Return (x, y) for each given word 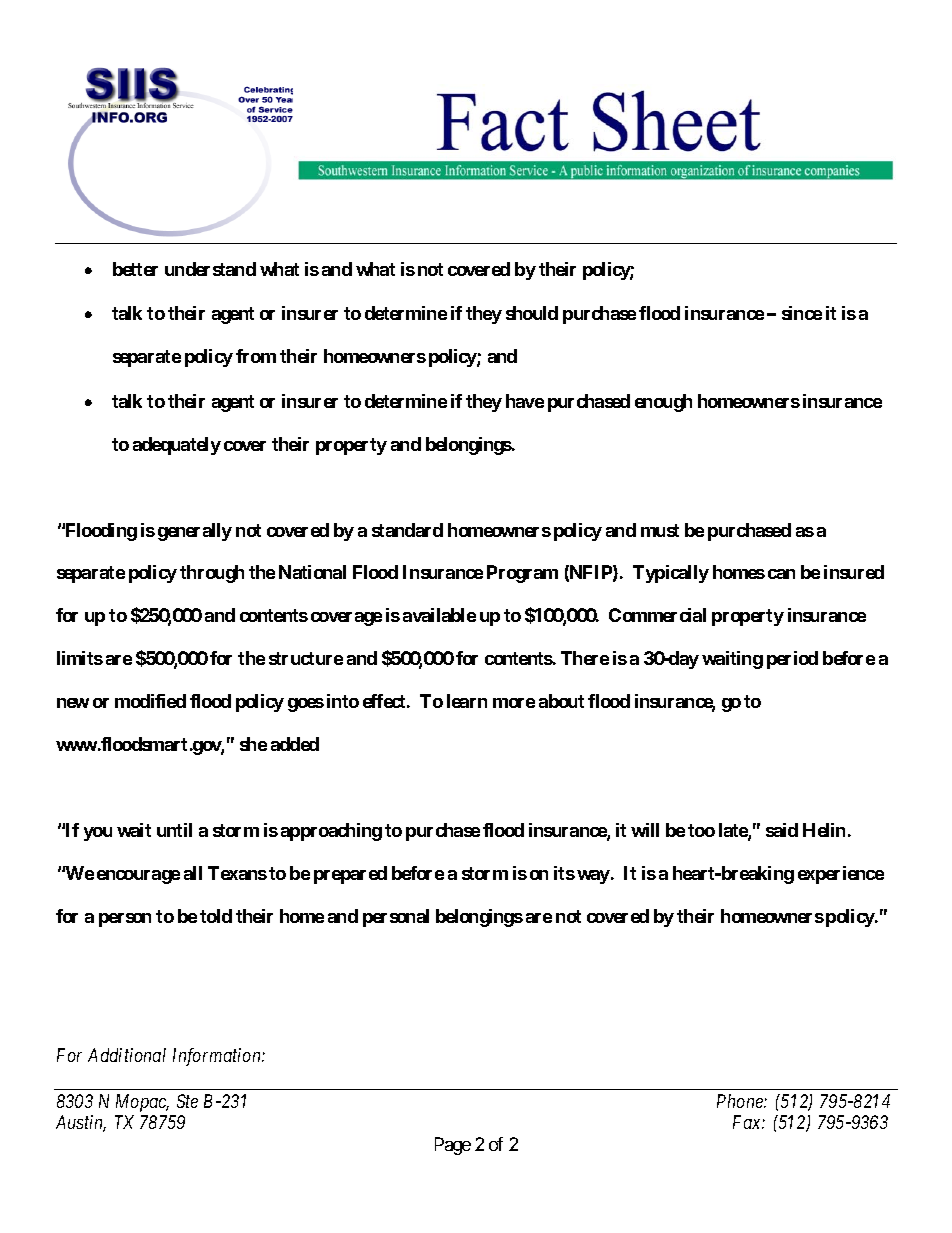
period (792, 660)
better (135, 269)
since (802, 313)
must (660, 530)
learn (467, 701)
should (532, 313)
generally (195, 532)
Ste (187, 1101)
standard (407, 530)
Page (453, 1146)
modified (150, 701)
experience (841, 875)
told (216, 916)
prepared (350, 875)
